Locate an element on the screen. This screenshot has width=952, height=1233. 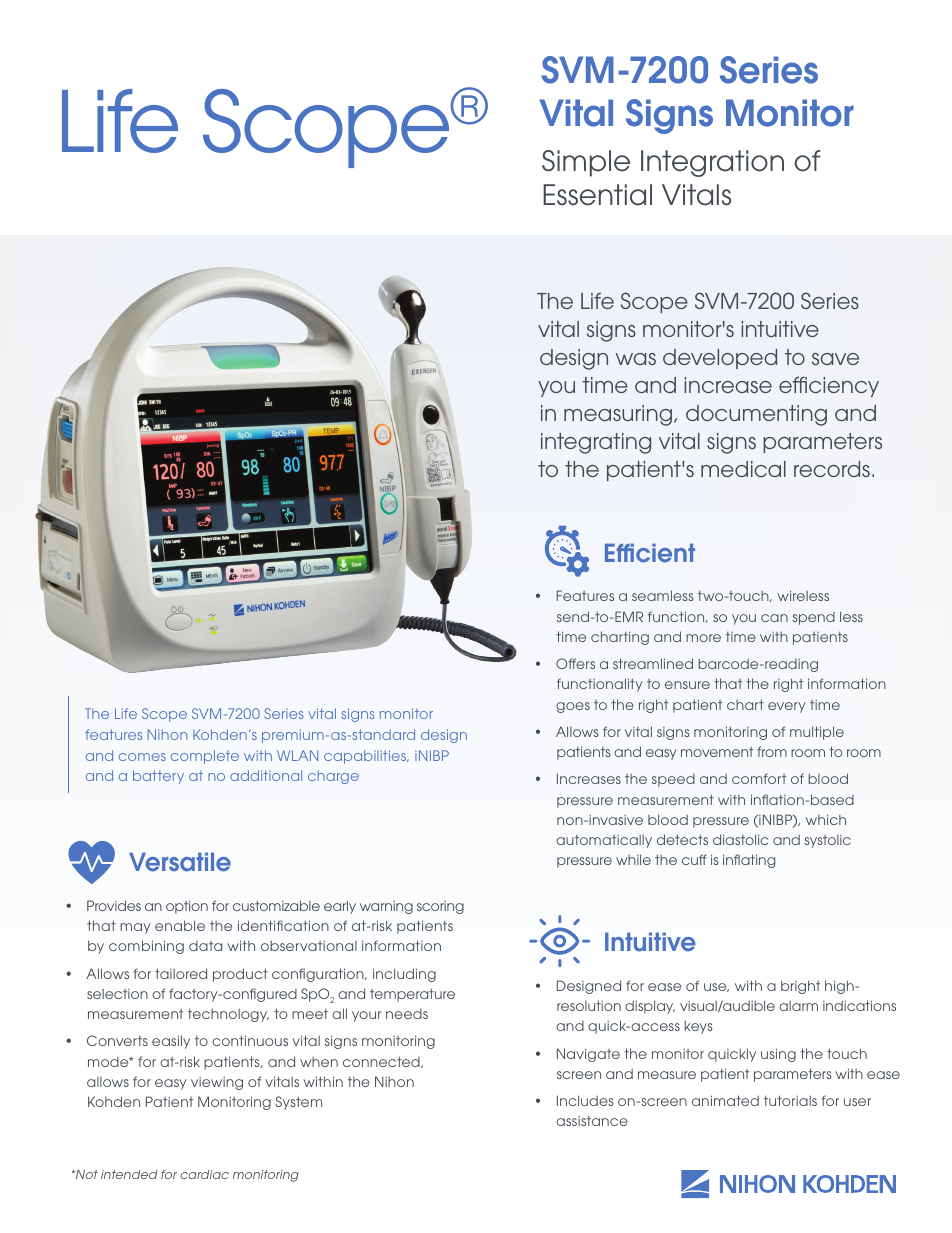
assistance is located at coordinates (592, 1121).
